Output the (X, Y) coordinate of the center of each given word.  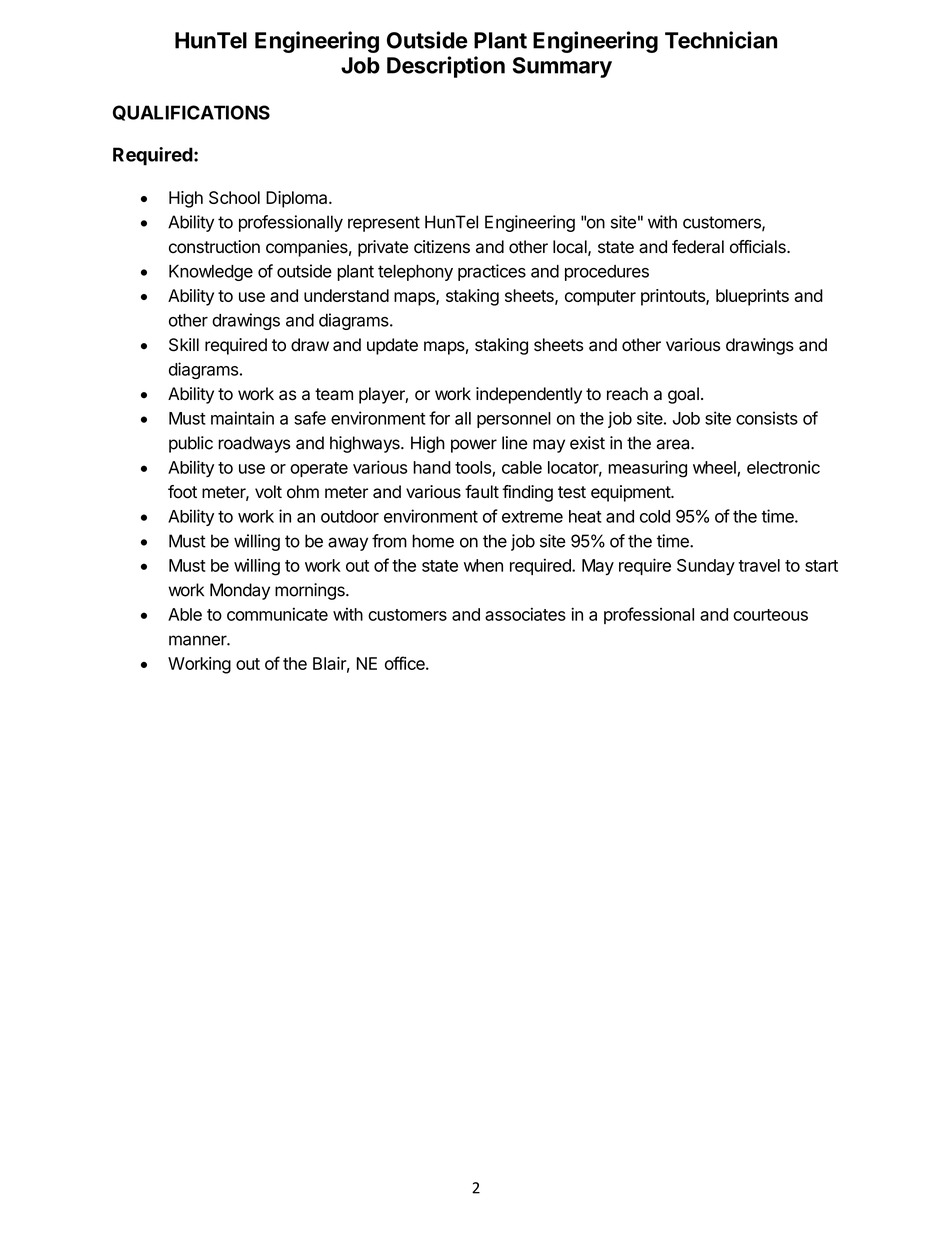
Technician (721, 40)
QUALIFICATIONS (191, 113)
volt (268, 492)
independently (529, 395)
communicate (277, 614)
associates (525, 614)
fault (482, 492)
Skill (184, 345)
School (234, 197)
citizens (442, 247)
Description (446, 67)
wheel (714, 467)
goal (683, 395)
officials (759, 247)
